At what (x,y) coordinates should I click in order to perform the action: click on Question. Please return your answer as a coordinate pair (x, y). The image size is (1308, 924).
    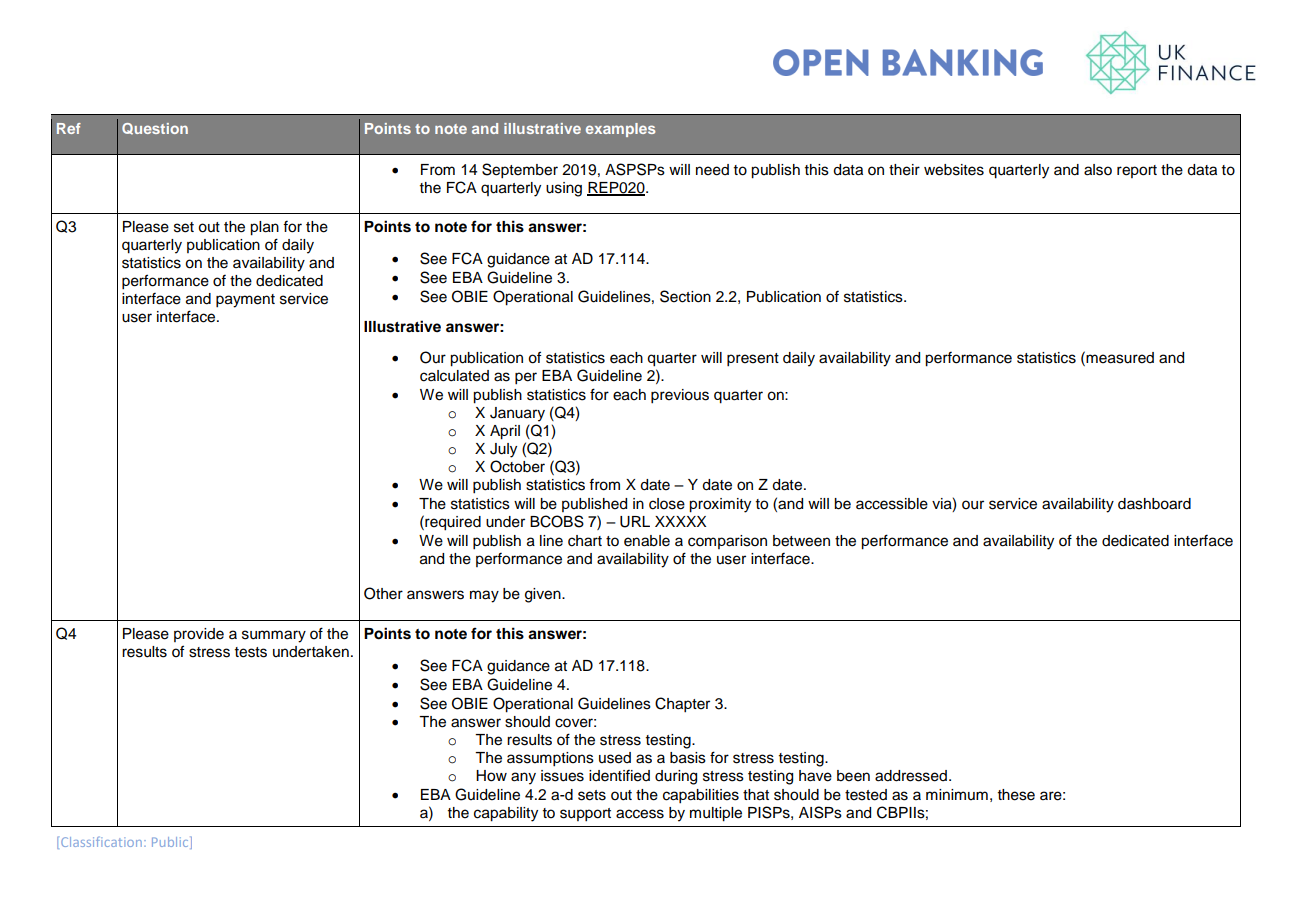
    Looking at the image, I should click on (155, 129).
